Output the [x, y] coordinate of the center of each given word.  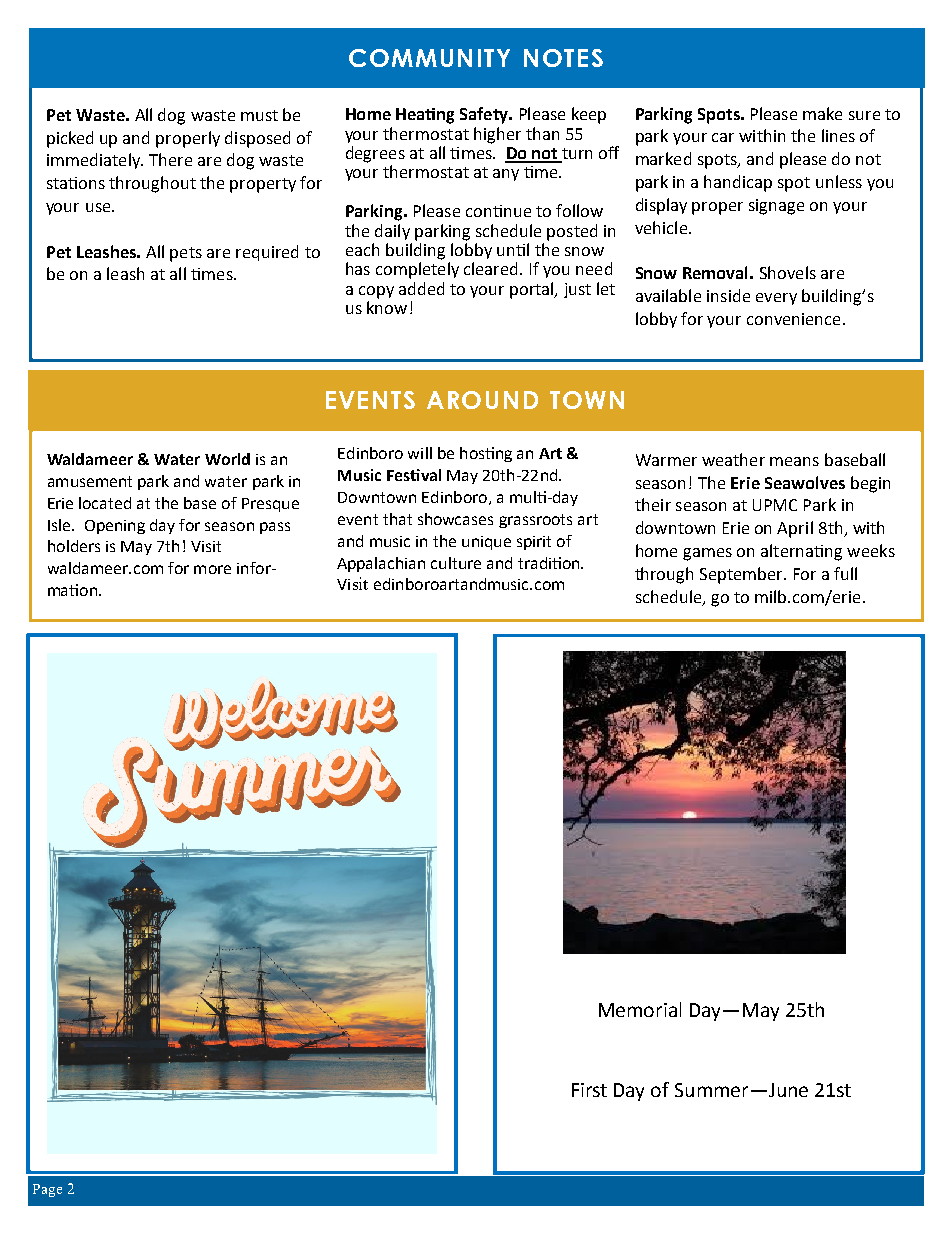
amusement [90, 481]
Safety [485, 115]
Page [47, 1190]
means [794, 461]
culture [456, 563]
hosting [486, 454]
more [212, 569]
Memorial [640, 1009]
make [822, 113]
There [170, 159]
